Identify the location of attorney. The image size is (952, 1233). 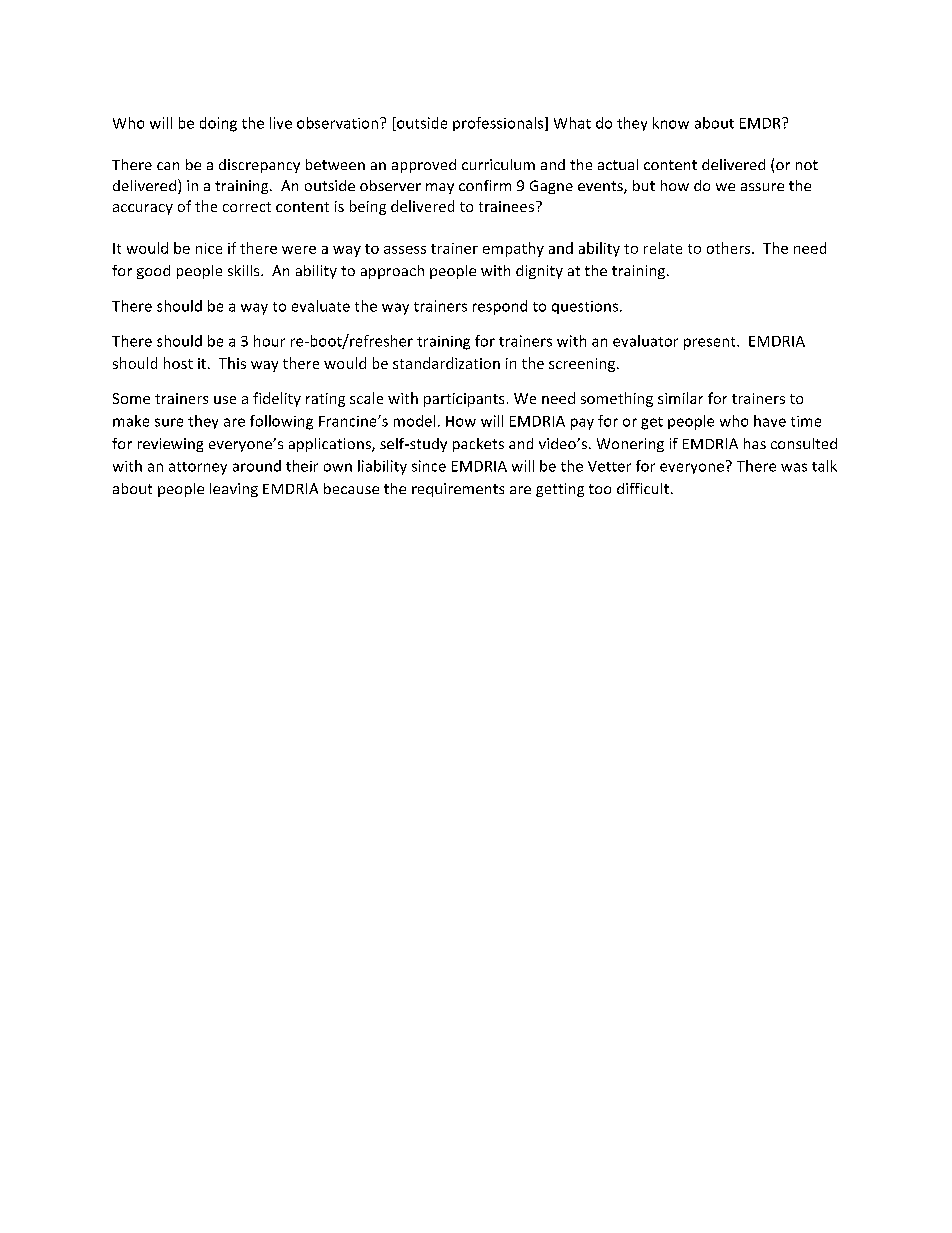
(198, 468).
